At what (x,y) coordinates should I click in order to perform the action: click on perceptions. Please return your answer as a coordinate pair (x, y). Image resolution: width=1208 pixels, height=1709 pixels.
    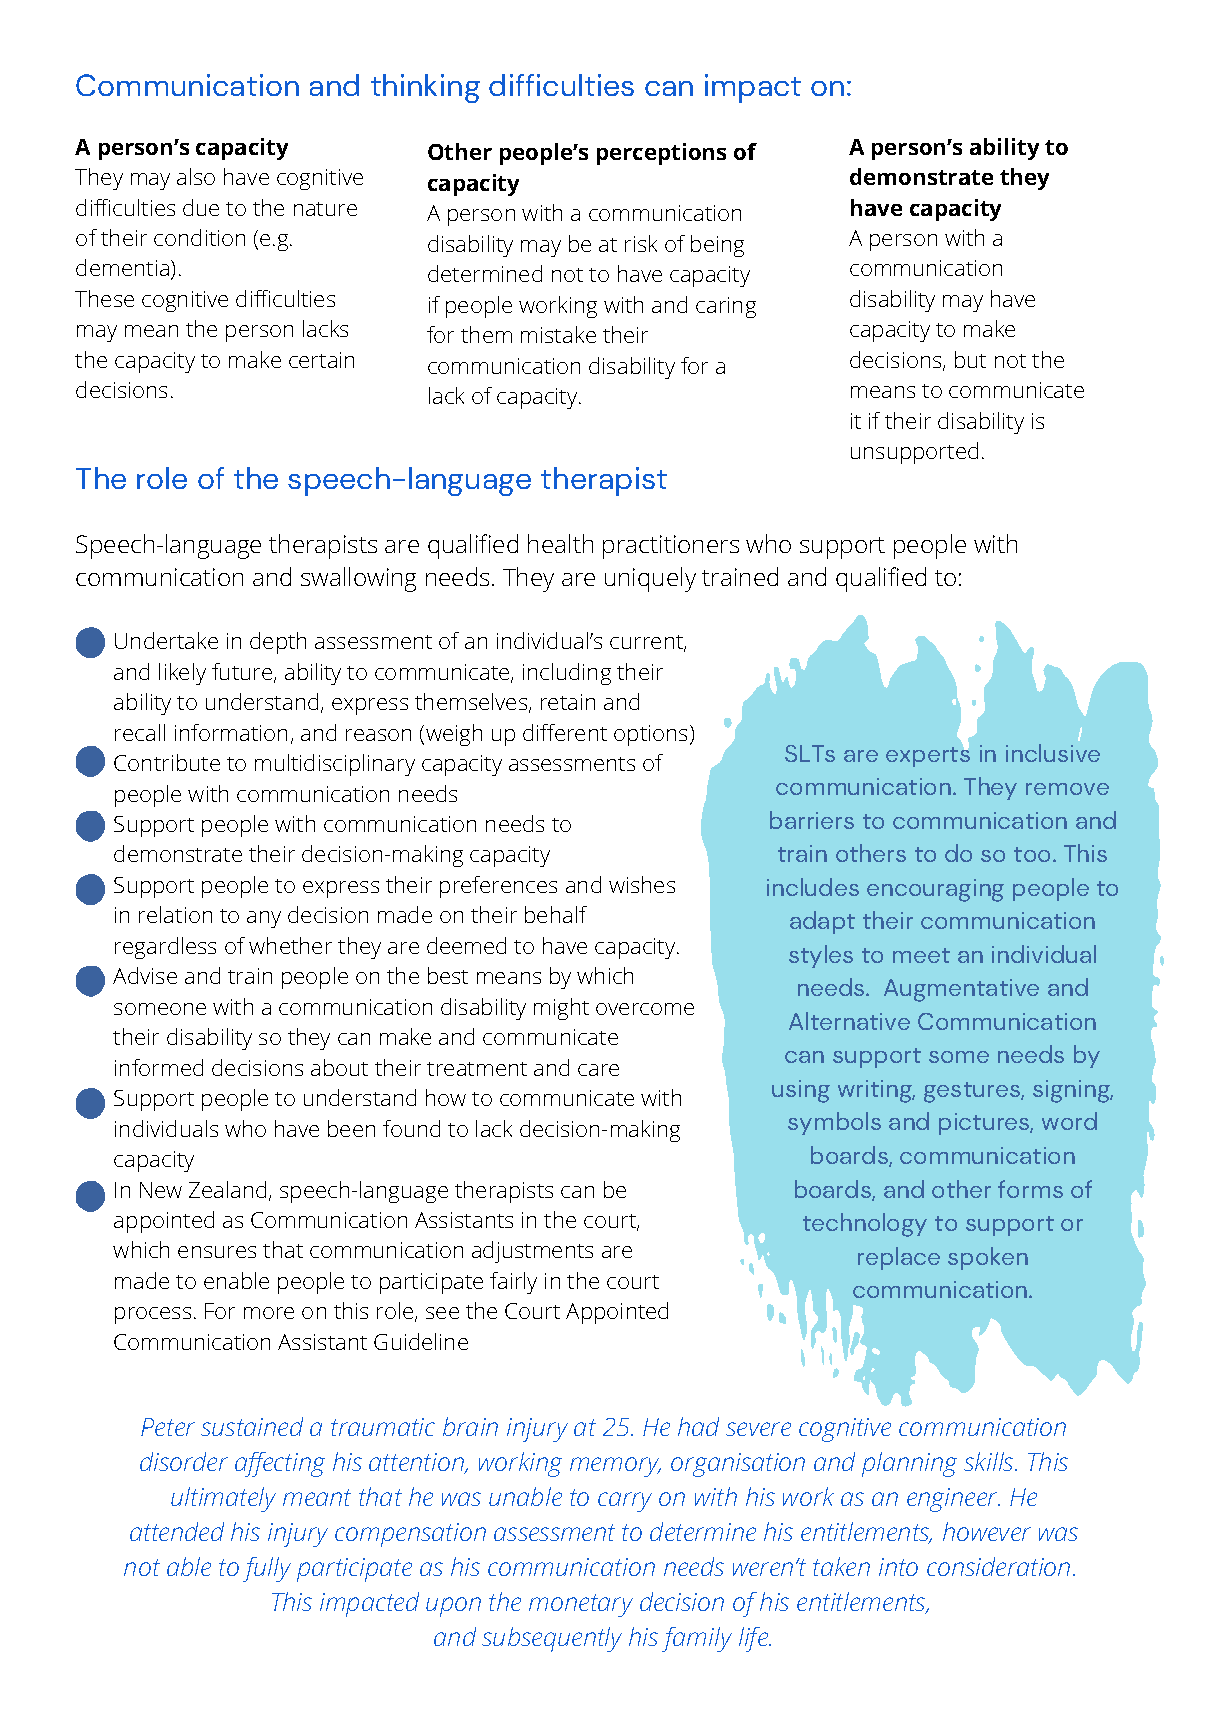
    Looking at the image, I should click on (661, 154).
